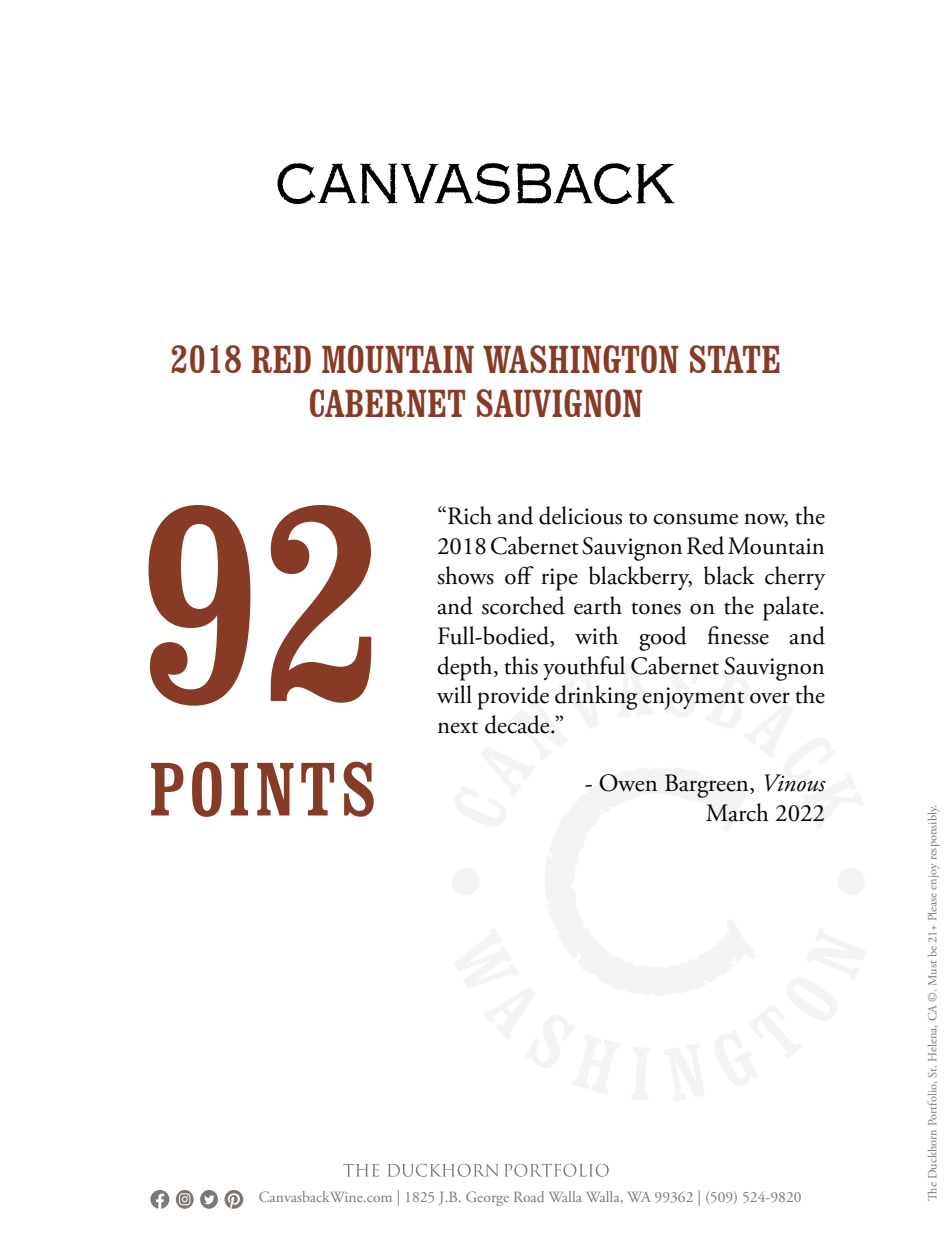  Describe the element at coordinates (735, 359) in the image. I see `STATE` at that location.
